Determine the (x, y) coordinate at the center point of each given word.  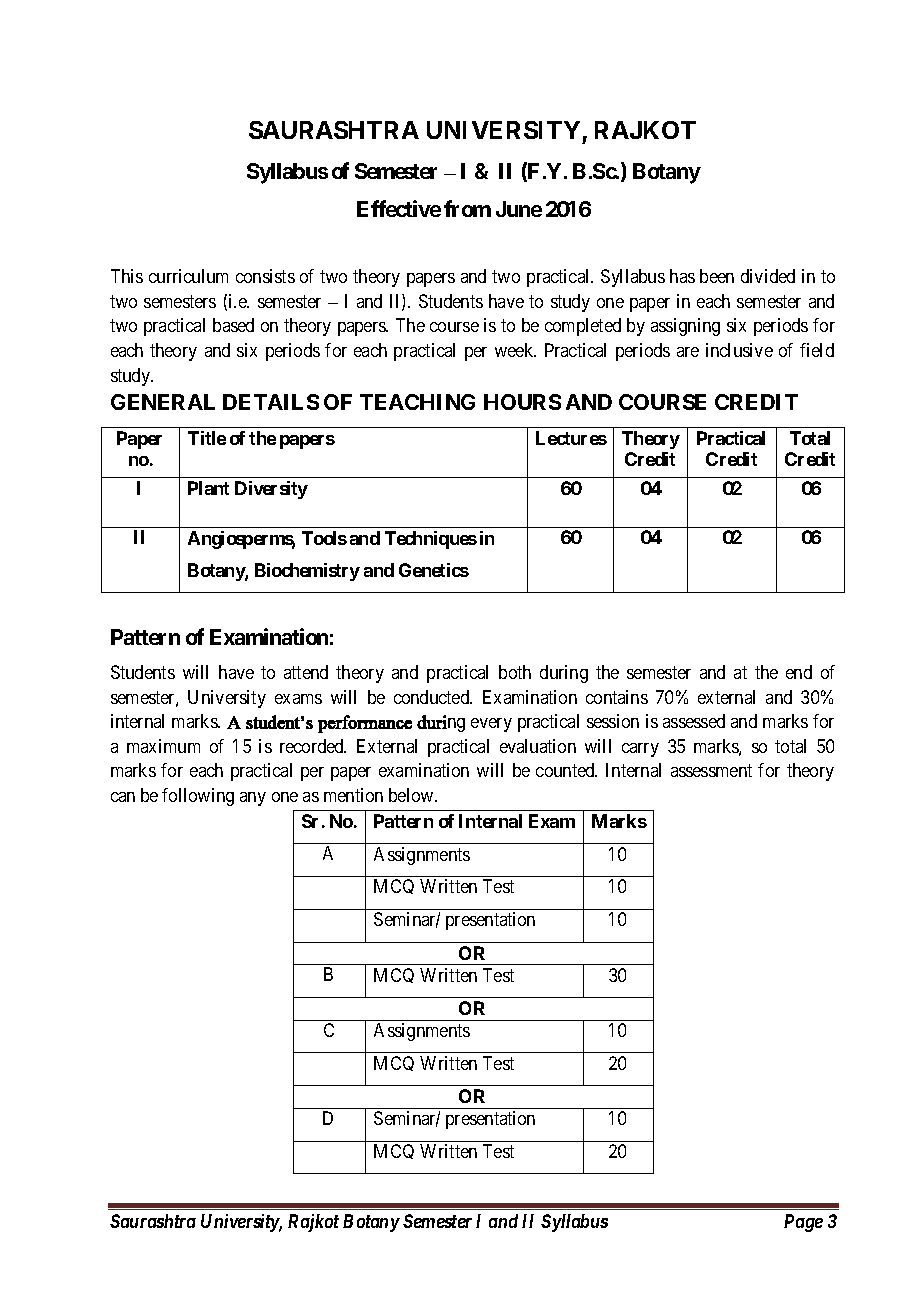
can (123, 797)
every (491, 725)
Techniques (431, 540)
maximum (163, 746)
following (198, 797)
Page (803, 1223)
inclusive (739, 350)
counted (566, 770)
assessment (711, 771)
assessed (694, 721)
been (717, 276)
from (467, 208)
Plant (208, 488)
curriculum (188, 276)
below (412, 795)
